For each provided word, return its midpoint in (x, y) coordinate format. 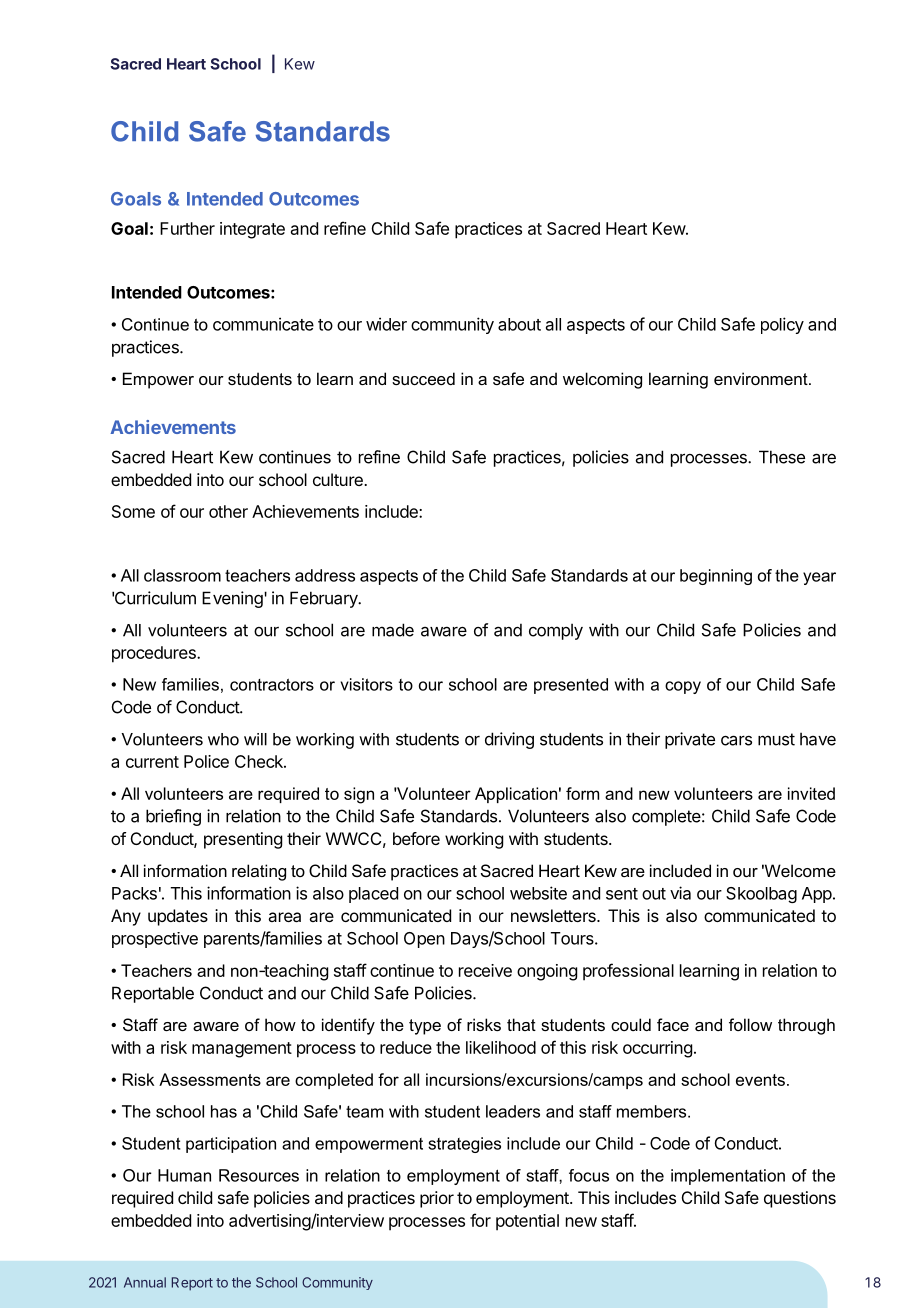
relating (259, 872)
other (228, 511)
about (519, 324)
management (242, 1050)
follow (750, 1024)
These (782, 457)
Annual (145, 1282)
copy (683, 687)
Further (187, 228)
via (680, 893)
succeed (423, 378)
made (393, 630)
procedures (155, 654)
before (416, 838)
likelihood (501, 1047)
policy (782, 325)
